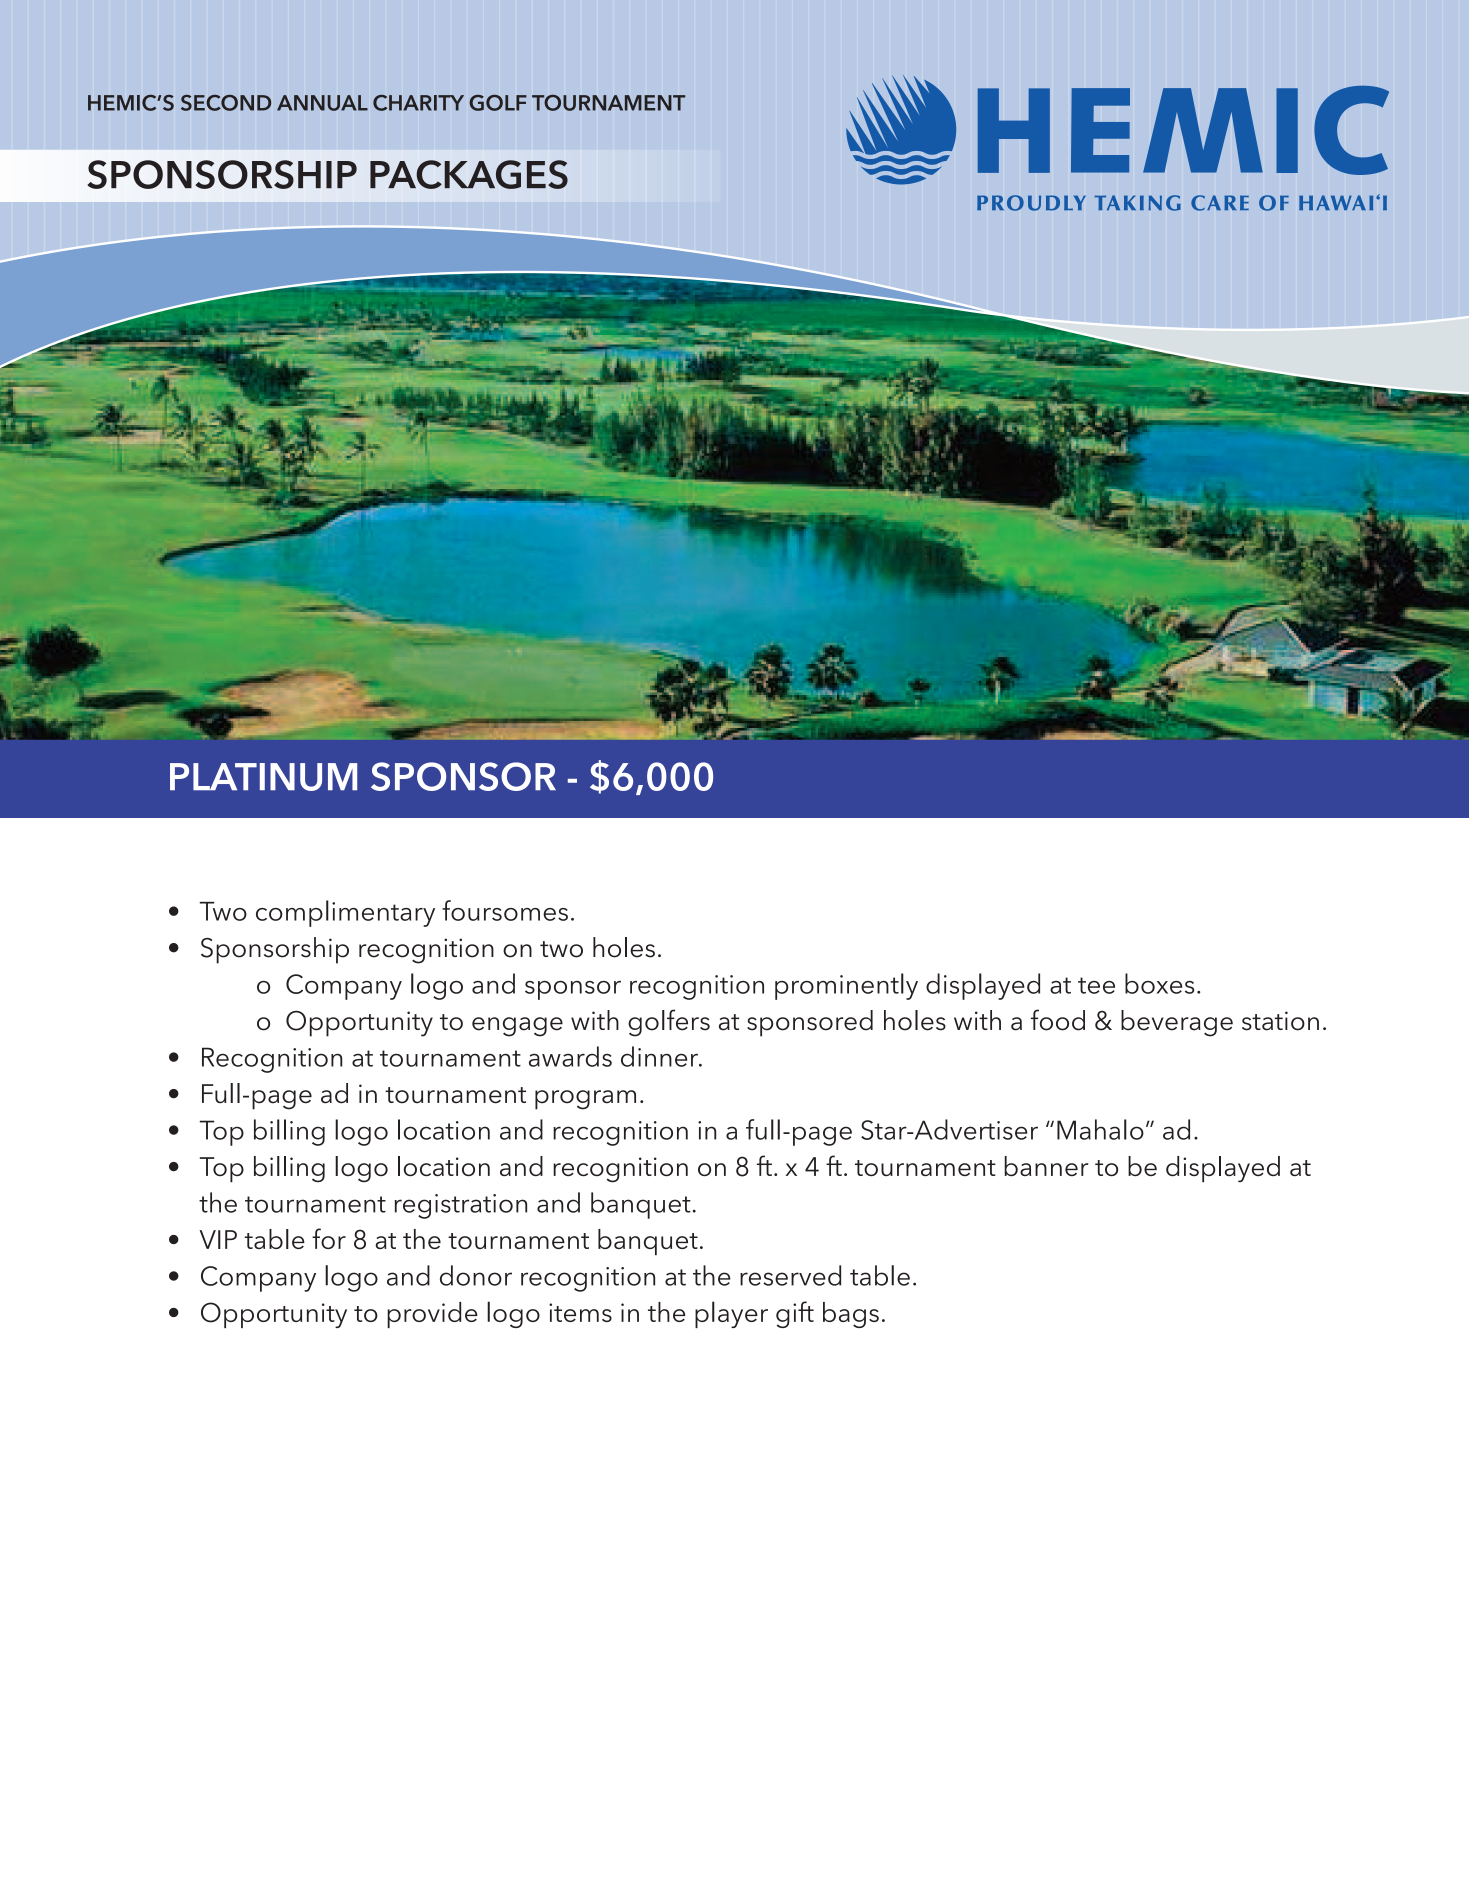 This image has height=1901, width=1469. What do you see at coordinates (851, 1315) in the image?
I see `bags` at bounding box center [851, 1315].
